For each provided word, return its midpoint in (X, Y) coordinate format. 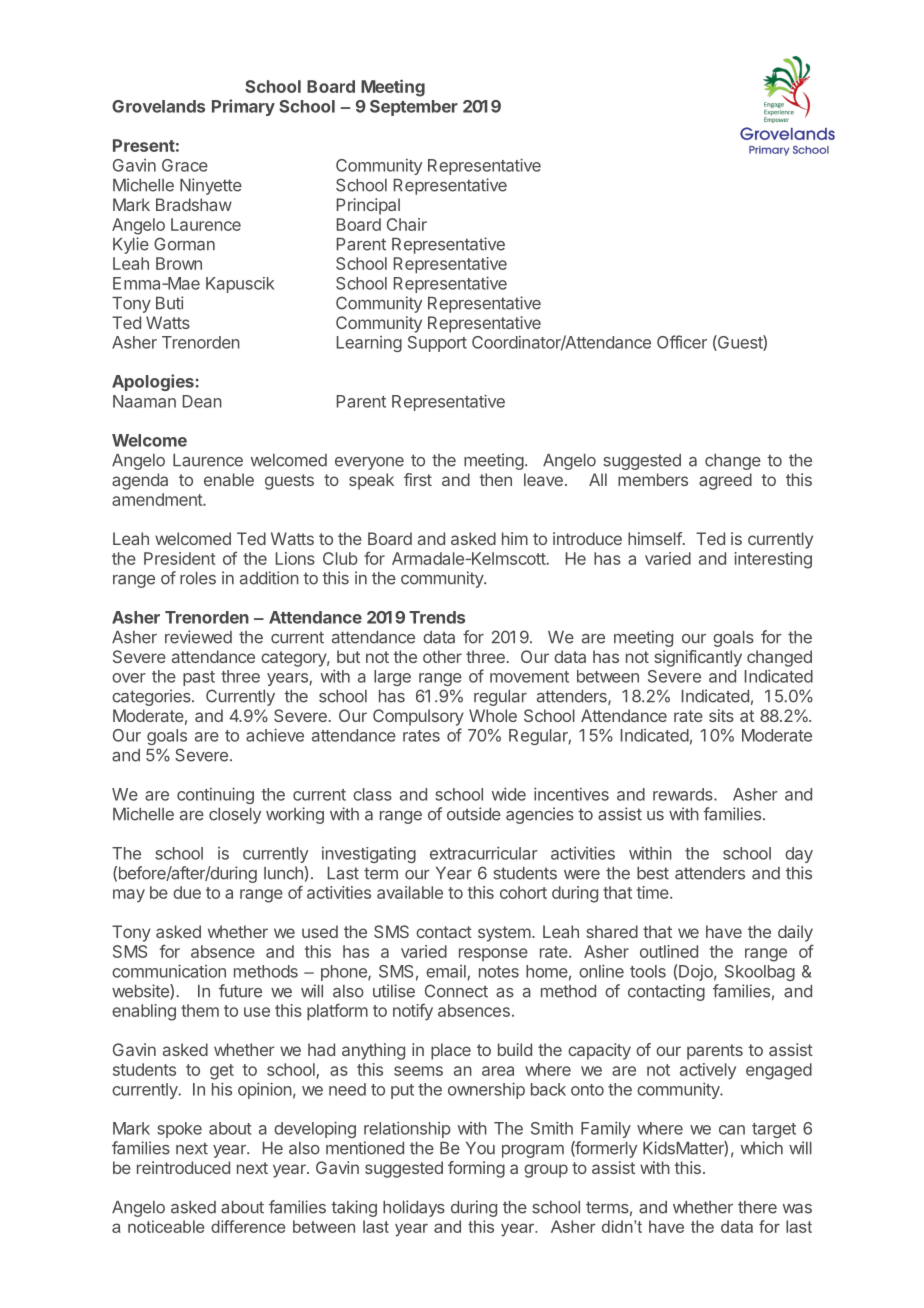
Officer (682, 342)
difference (248, 1226)
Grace (185, 165)
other (442, 656)
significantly (698, 658)
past (199, 678)
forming (476, 1169)
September (414, 108)
